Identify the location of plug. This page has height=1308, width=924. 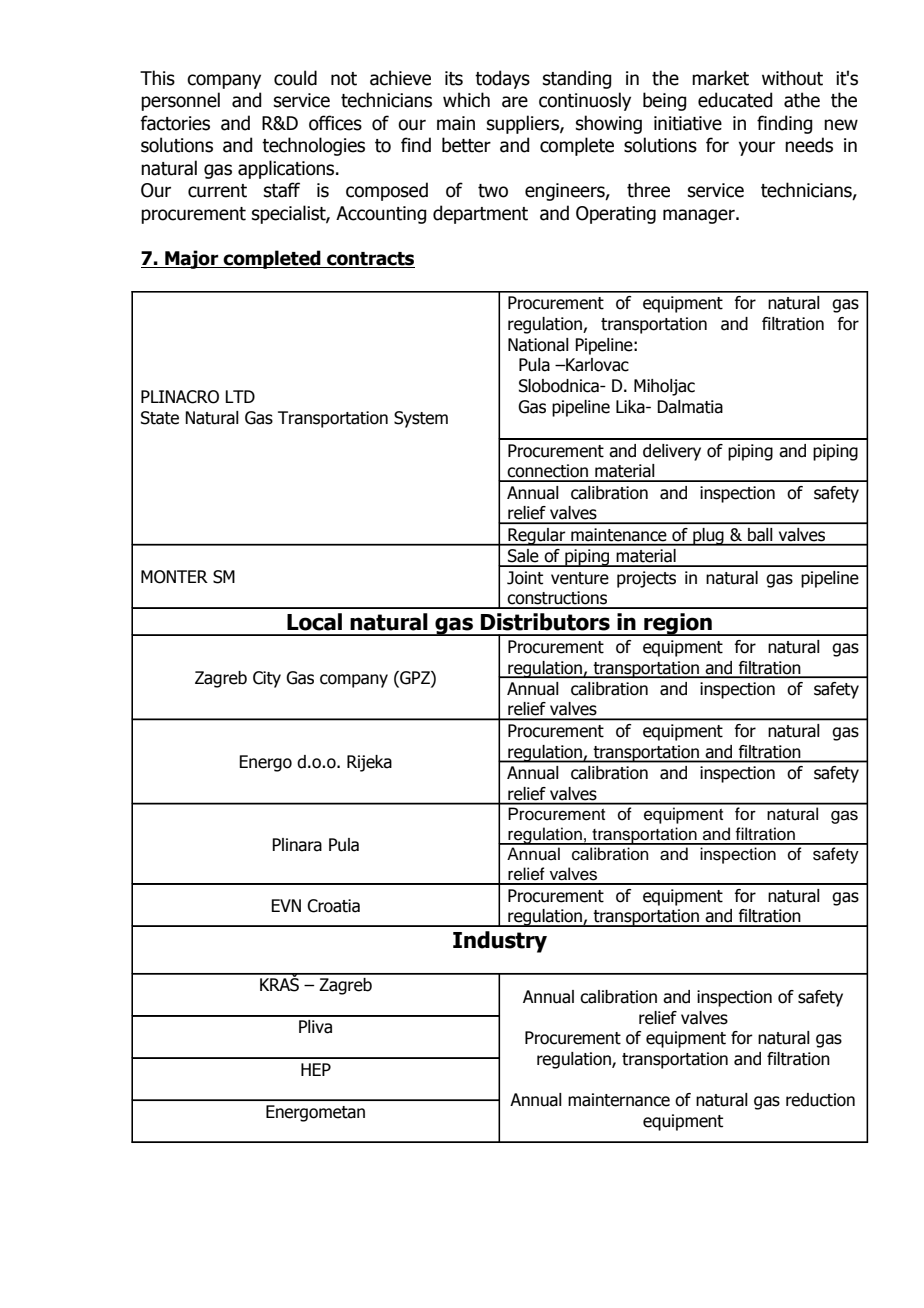
(708, 537).
